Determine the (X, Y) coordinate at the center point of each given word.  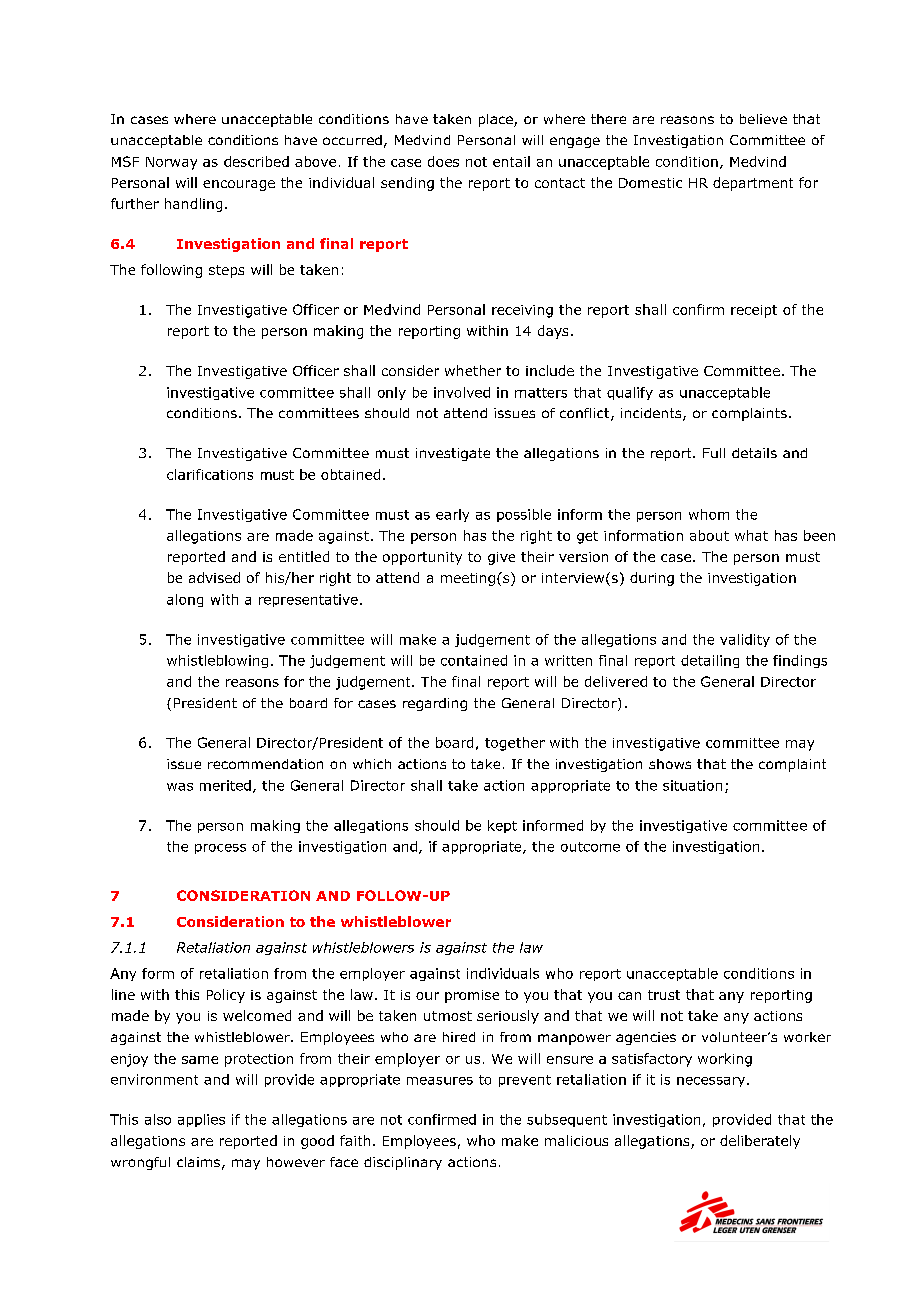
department (753, 184)
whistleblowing (217, 661)
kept (502, 826)
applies (201, 1120)
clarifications (210, 474)
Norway (171, 163)
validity (745, 640)
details (754, 453)
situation (692, 785)
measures (440, 1081)
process (220, 849)
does (443, 161)
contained (474, 660)
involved (462, 392)
